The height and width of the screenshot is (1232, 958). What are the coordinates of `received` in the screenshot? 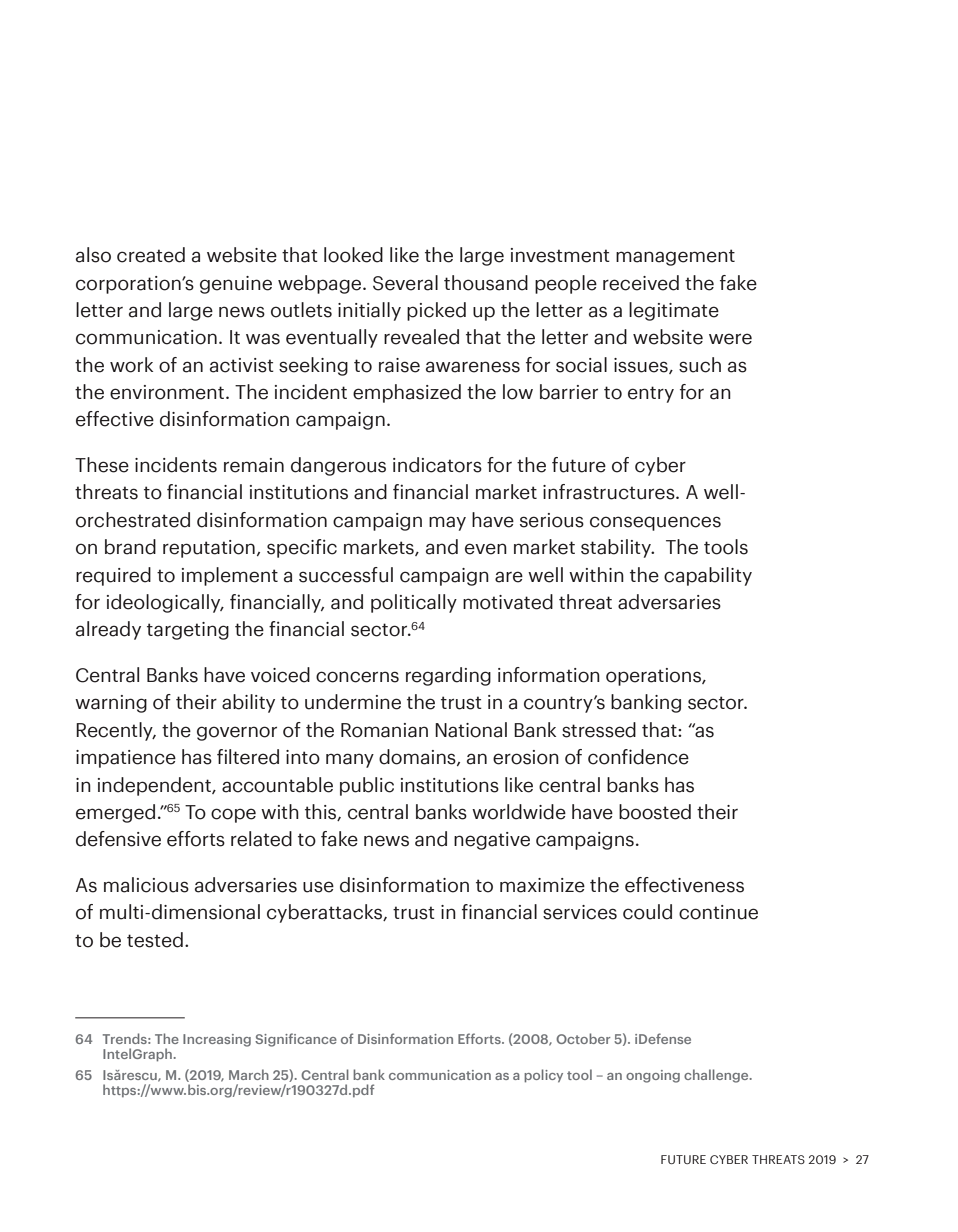 It's located at (641, 283).
